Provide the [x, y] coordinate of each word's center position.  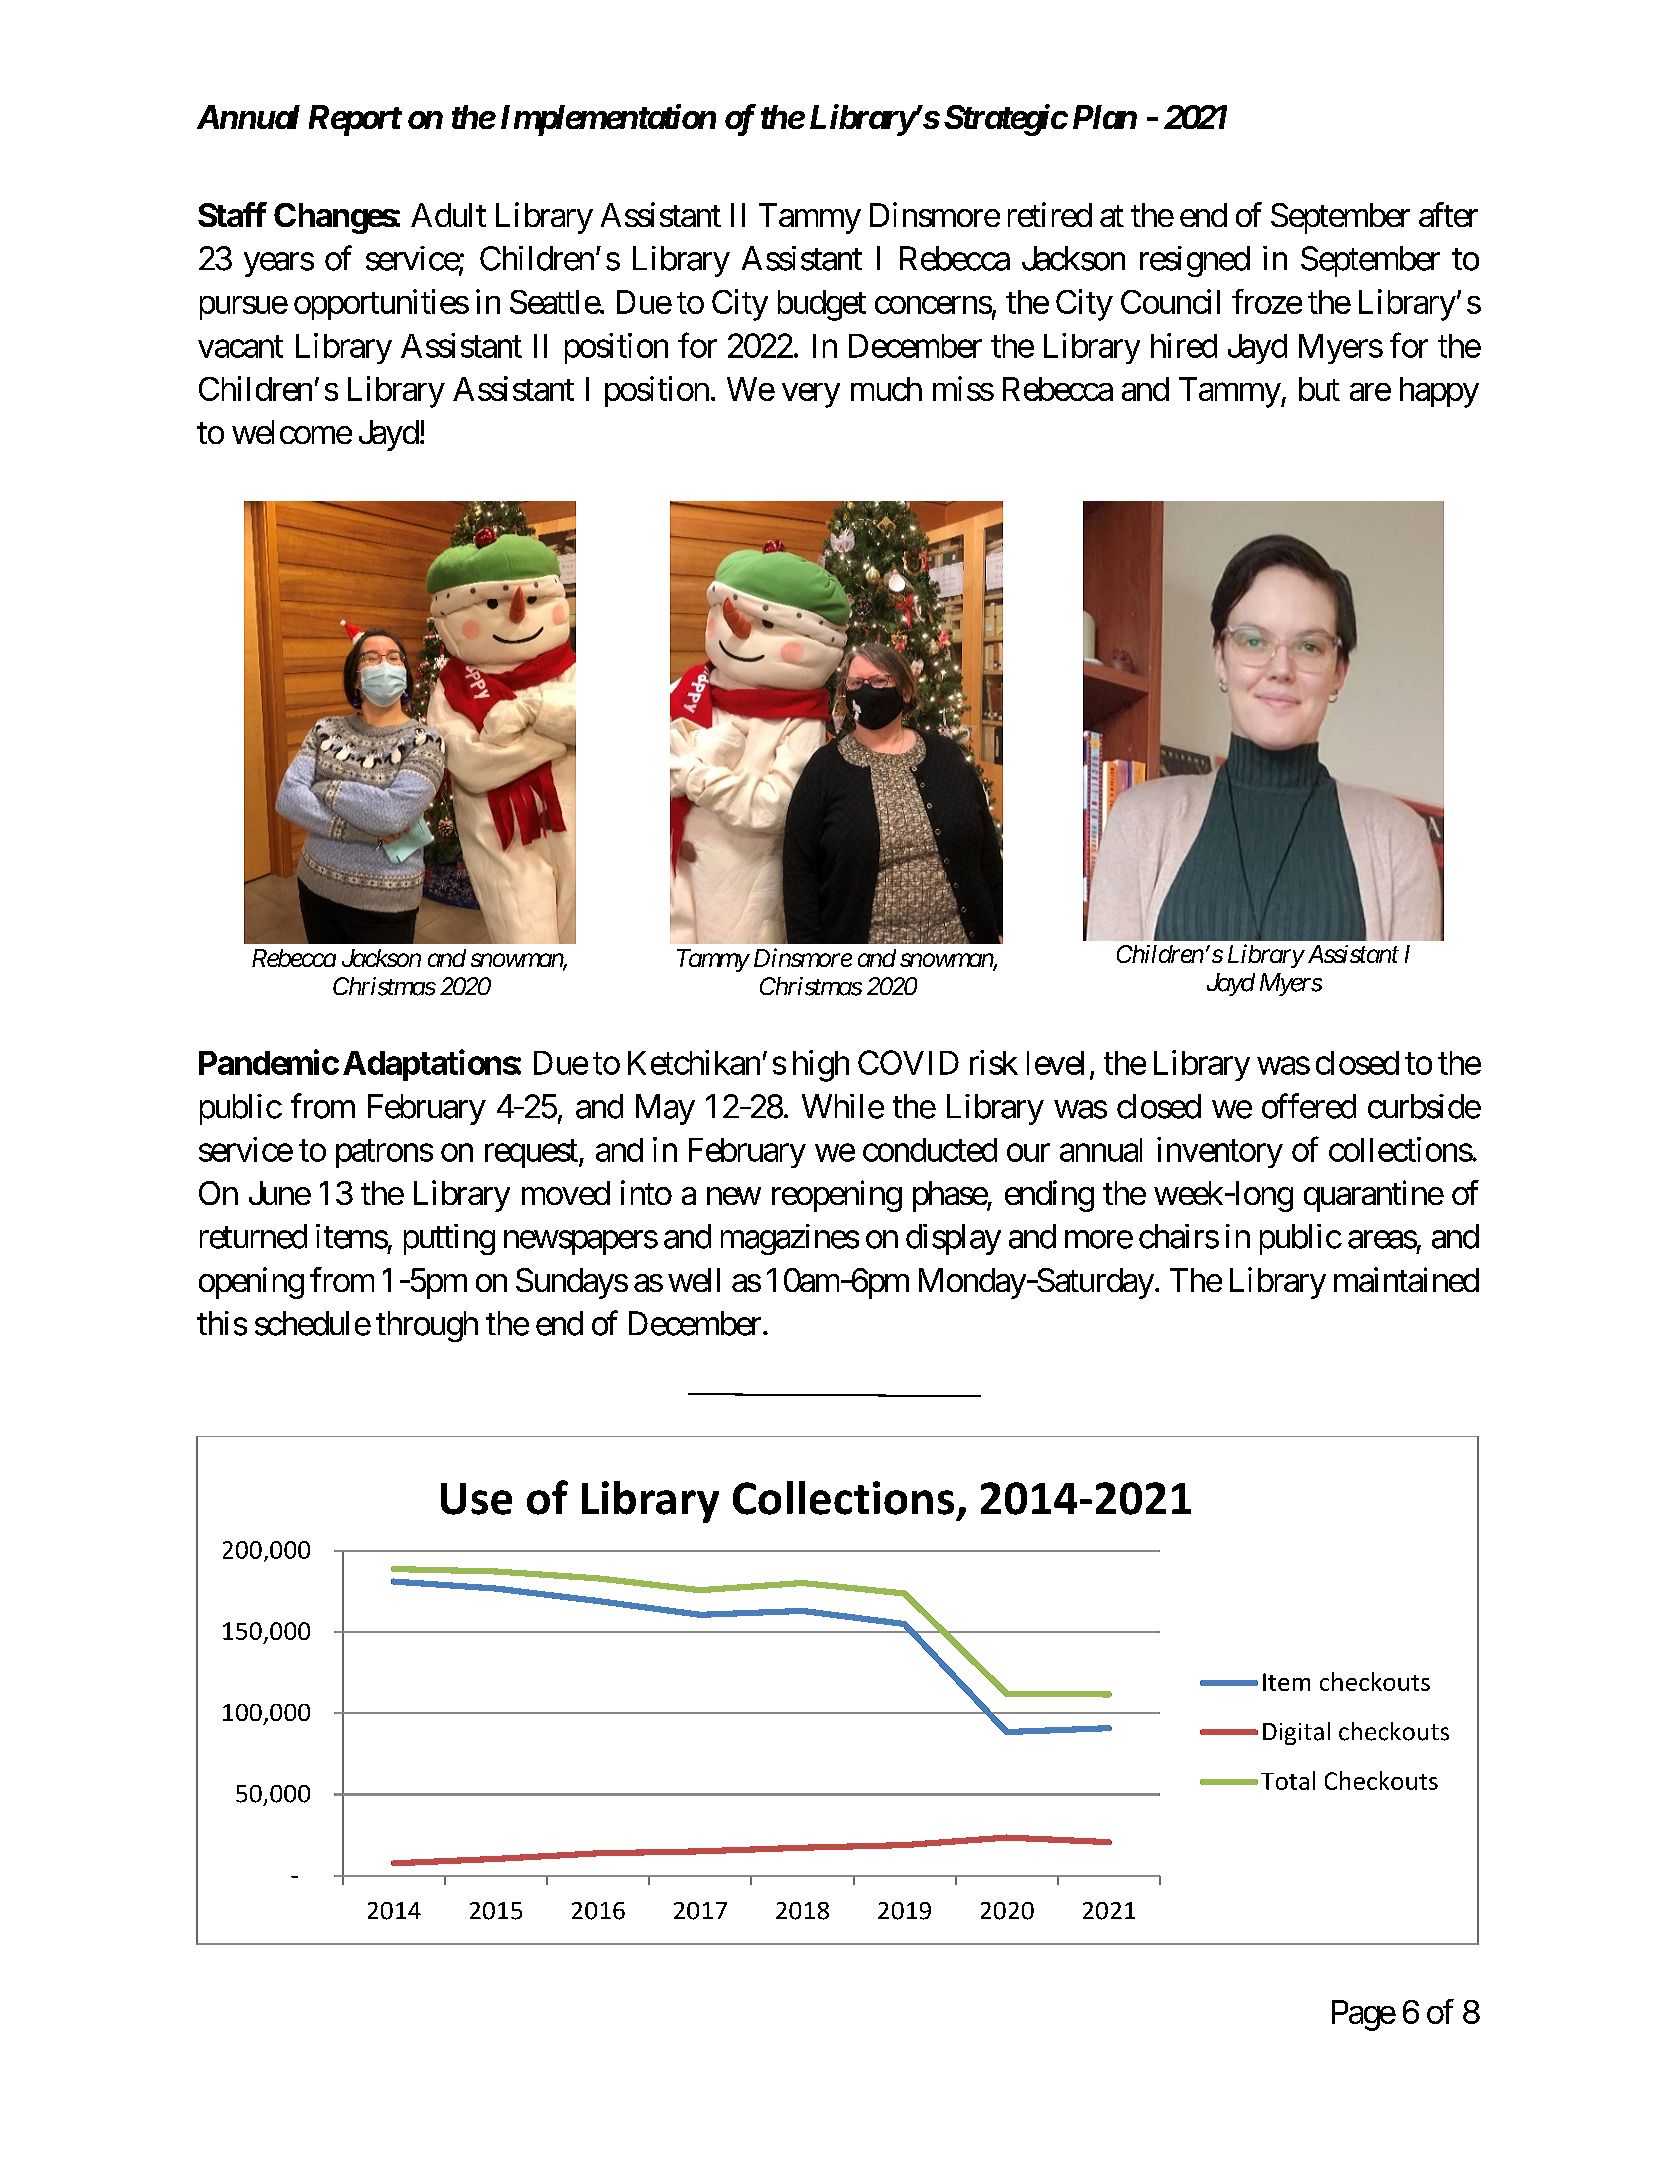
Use [476, 1499]
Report [355, 120]
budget [822, 305]
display [953, 1239]
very [811, 395]
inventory [1220, 1152]
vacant [240, 347]
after [1448, 214]
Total [1288, 1780]
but [1319, 389]
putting [449, 1239]
